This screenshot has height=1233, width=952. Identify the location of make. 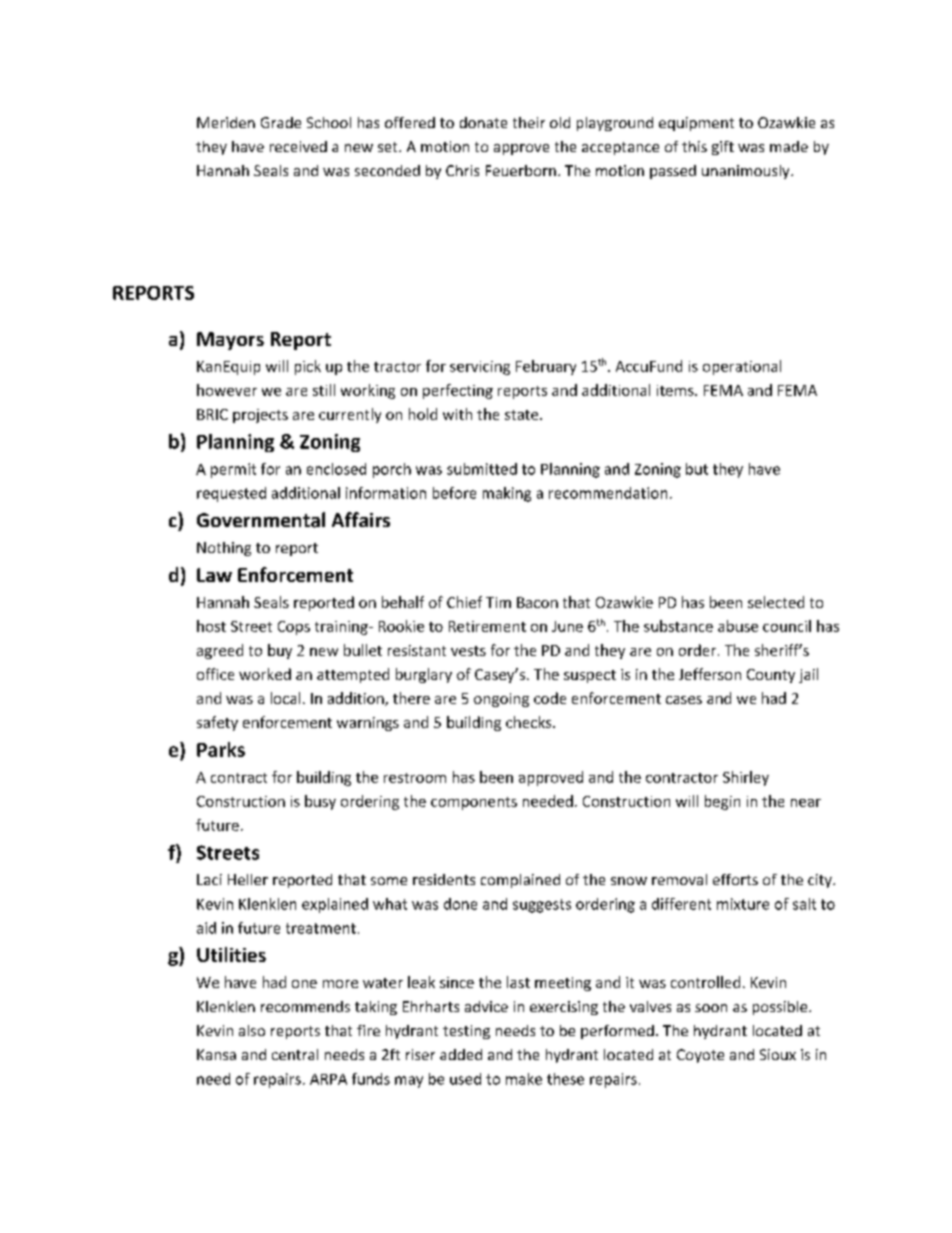
(524, 1079).
